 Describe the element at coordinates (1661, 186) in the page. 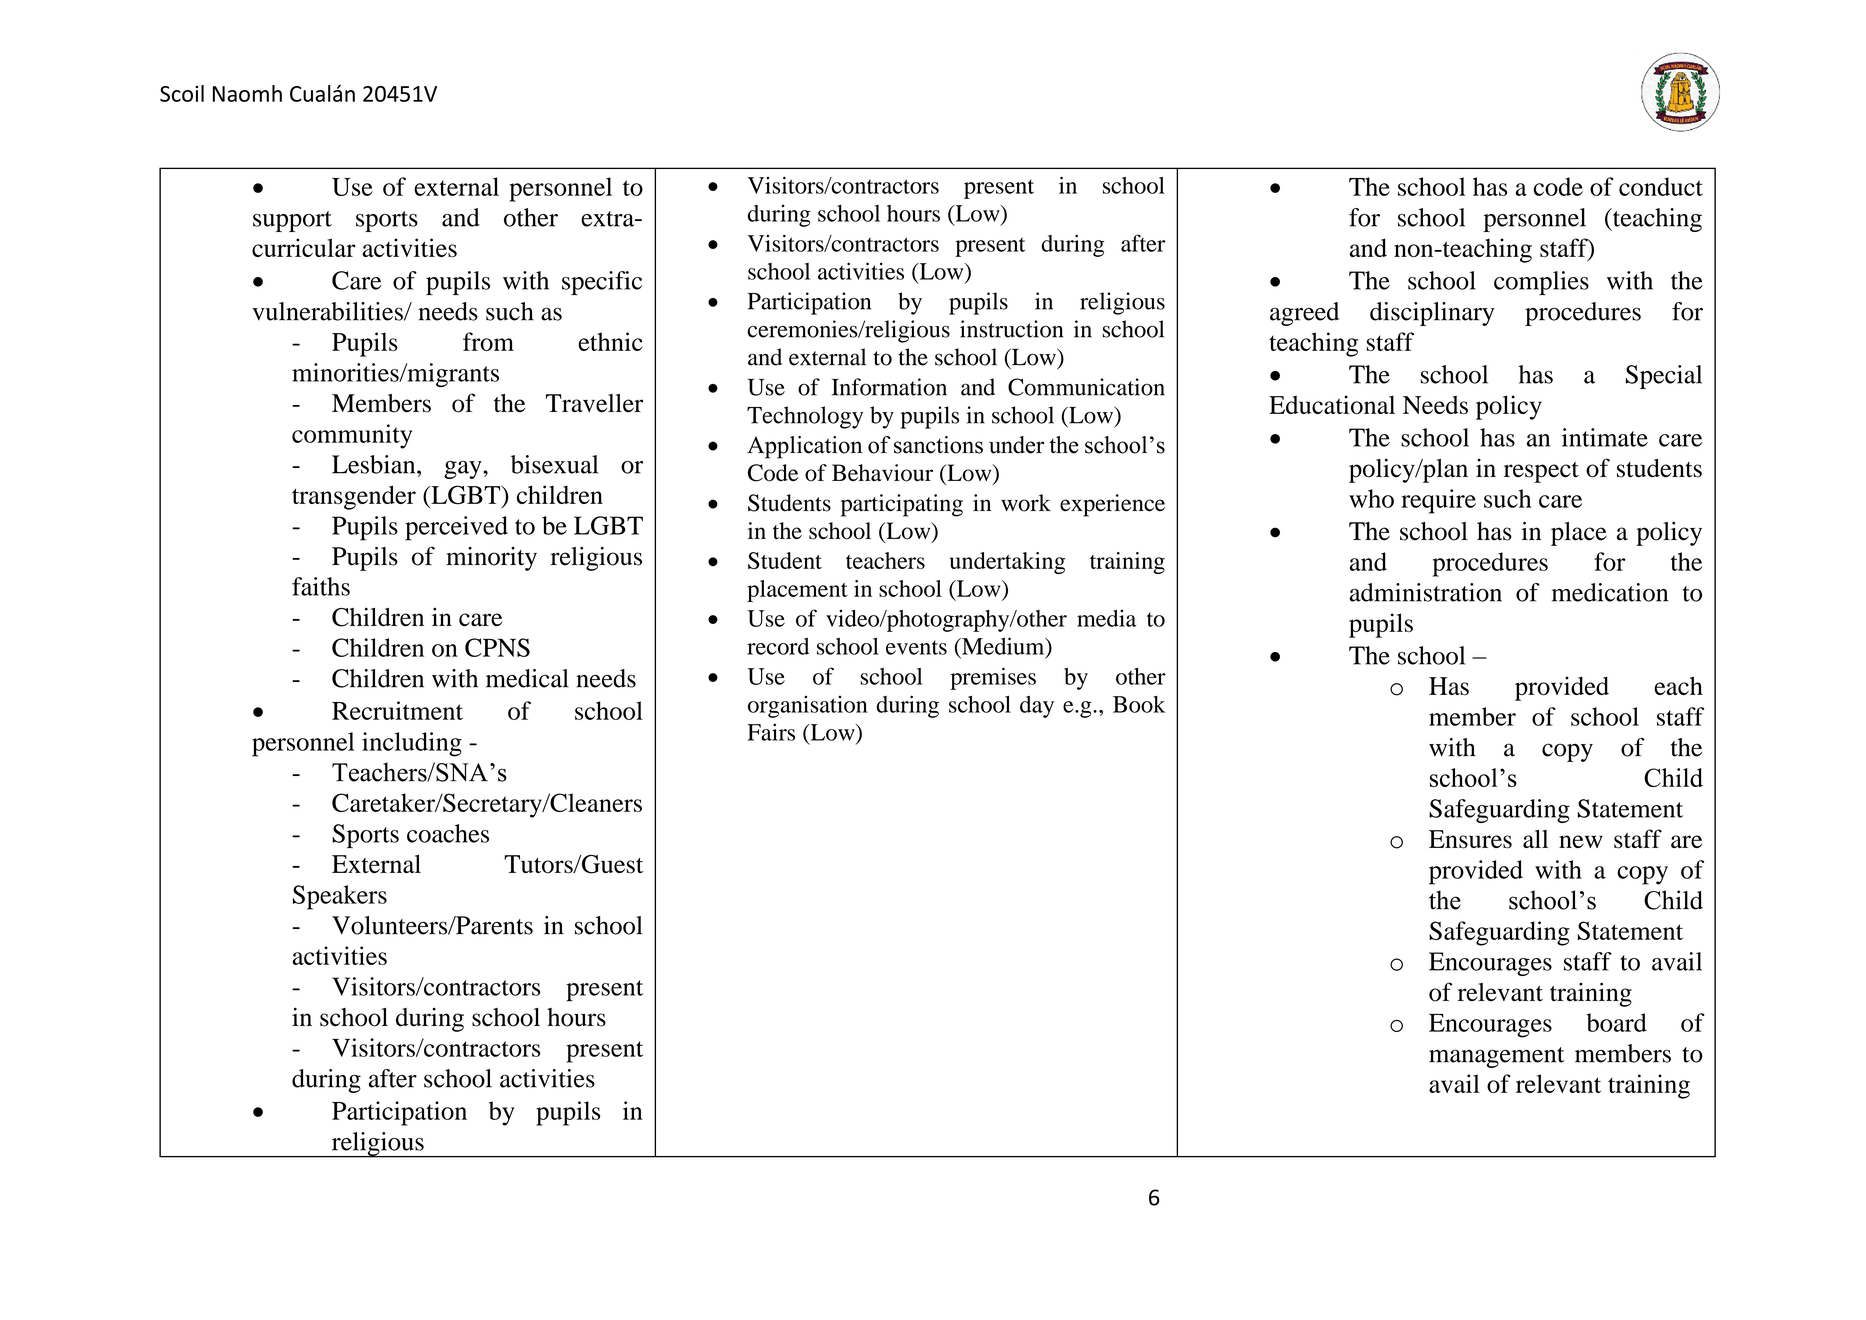

I see `conduct` at that location.
